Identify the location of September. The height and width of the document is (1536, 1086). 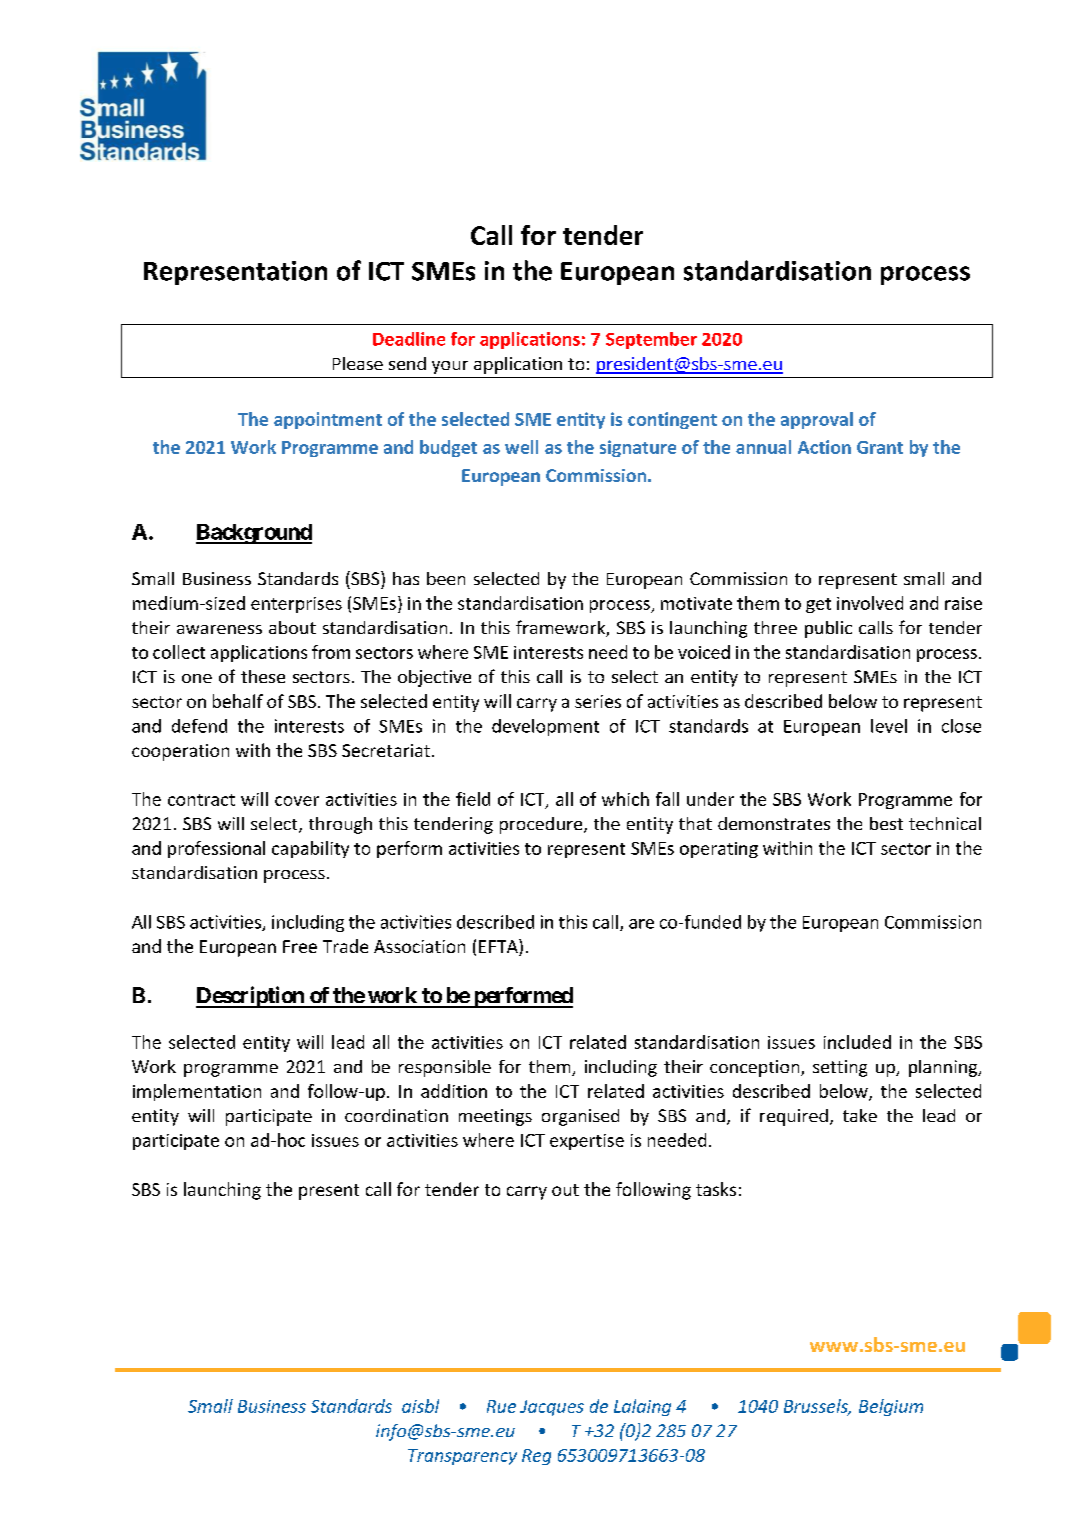
(651, 340).
